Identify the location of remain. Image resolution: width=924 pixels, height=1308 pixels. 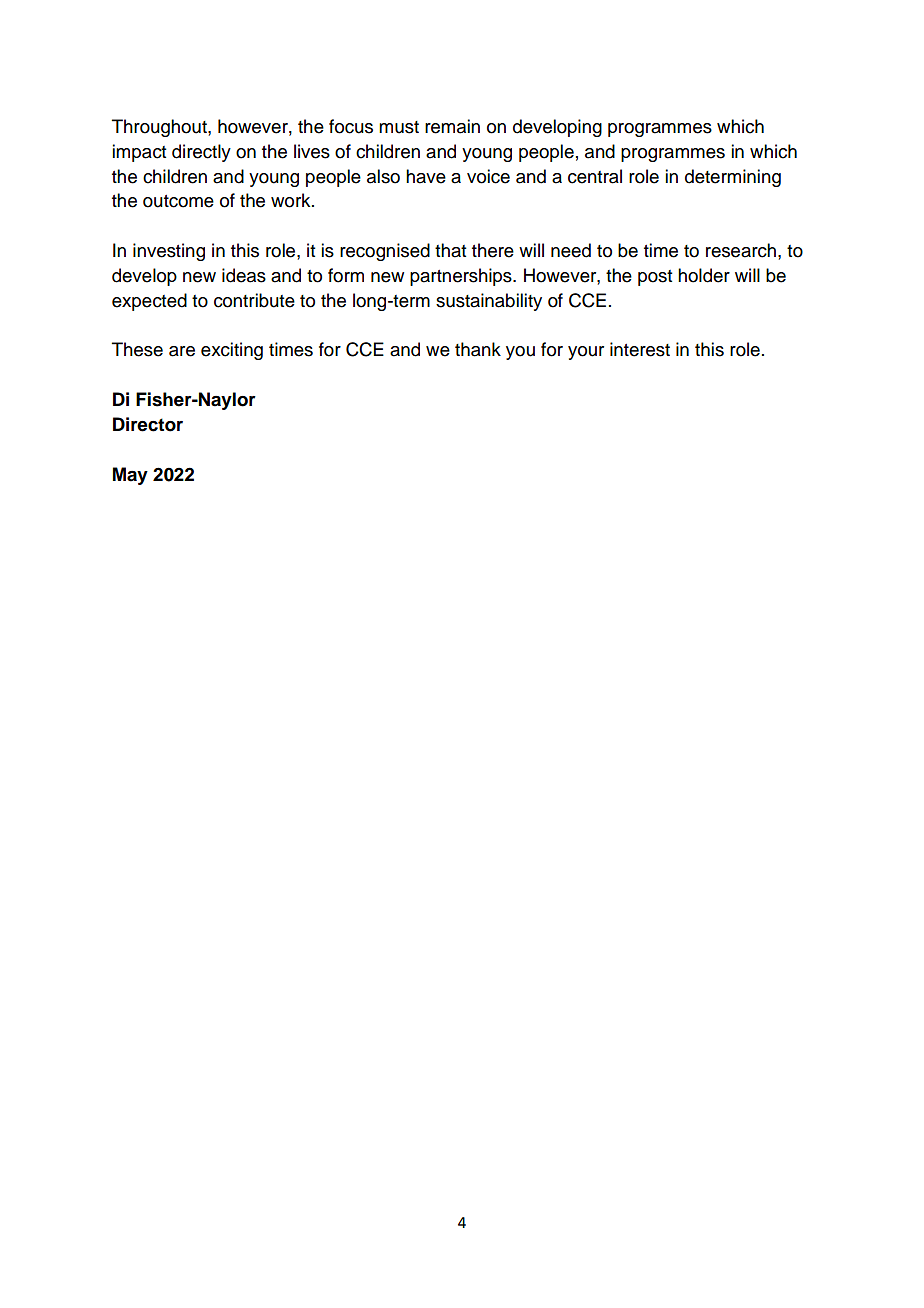
(452, 126).
